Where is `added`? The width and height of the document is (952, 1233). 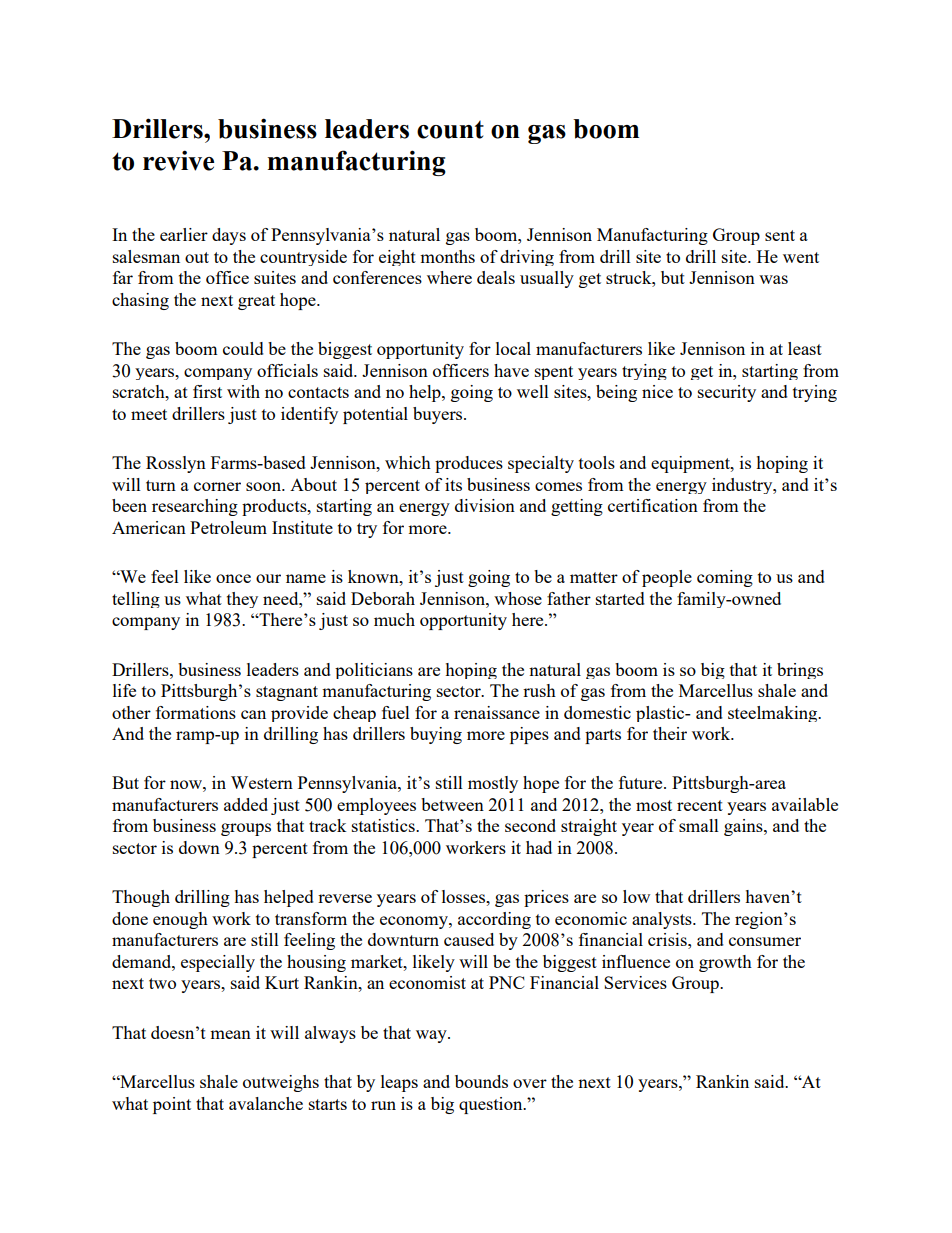 added is located at coordinates (246, 804).
